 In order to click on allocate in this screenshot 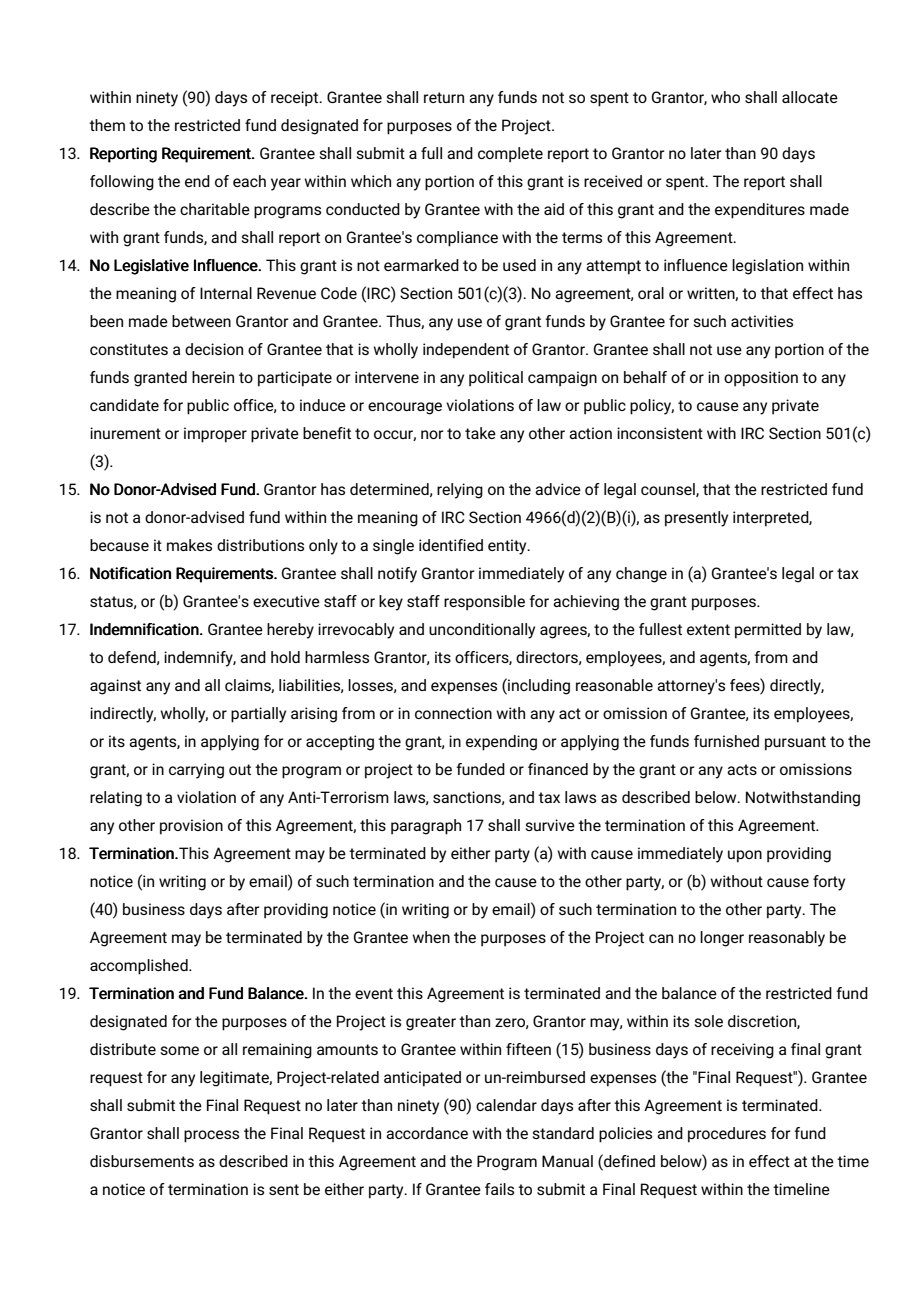, I will do `click(810, 97)`.
